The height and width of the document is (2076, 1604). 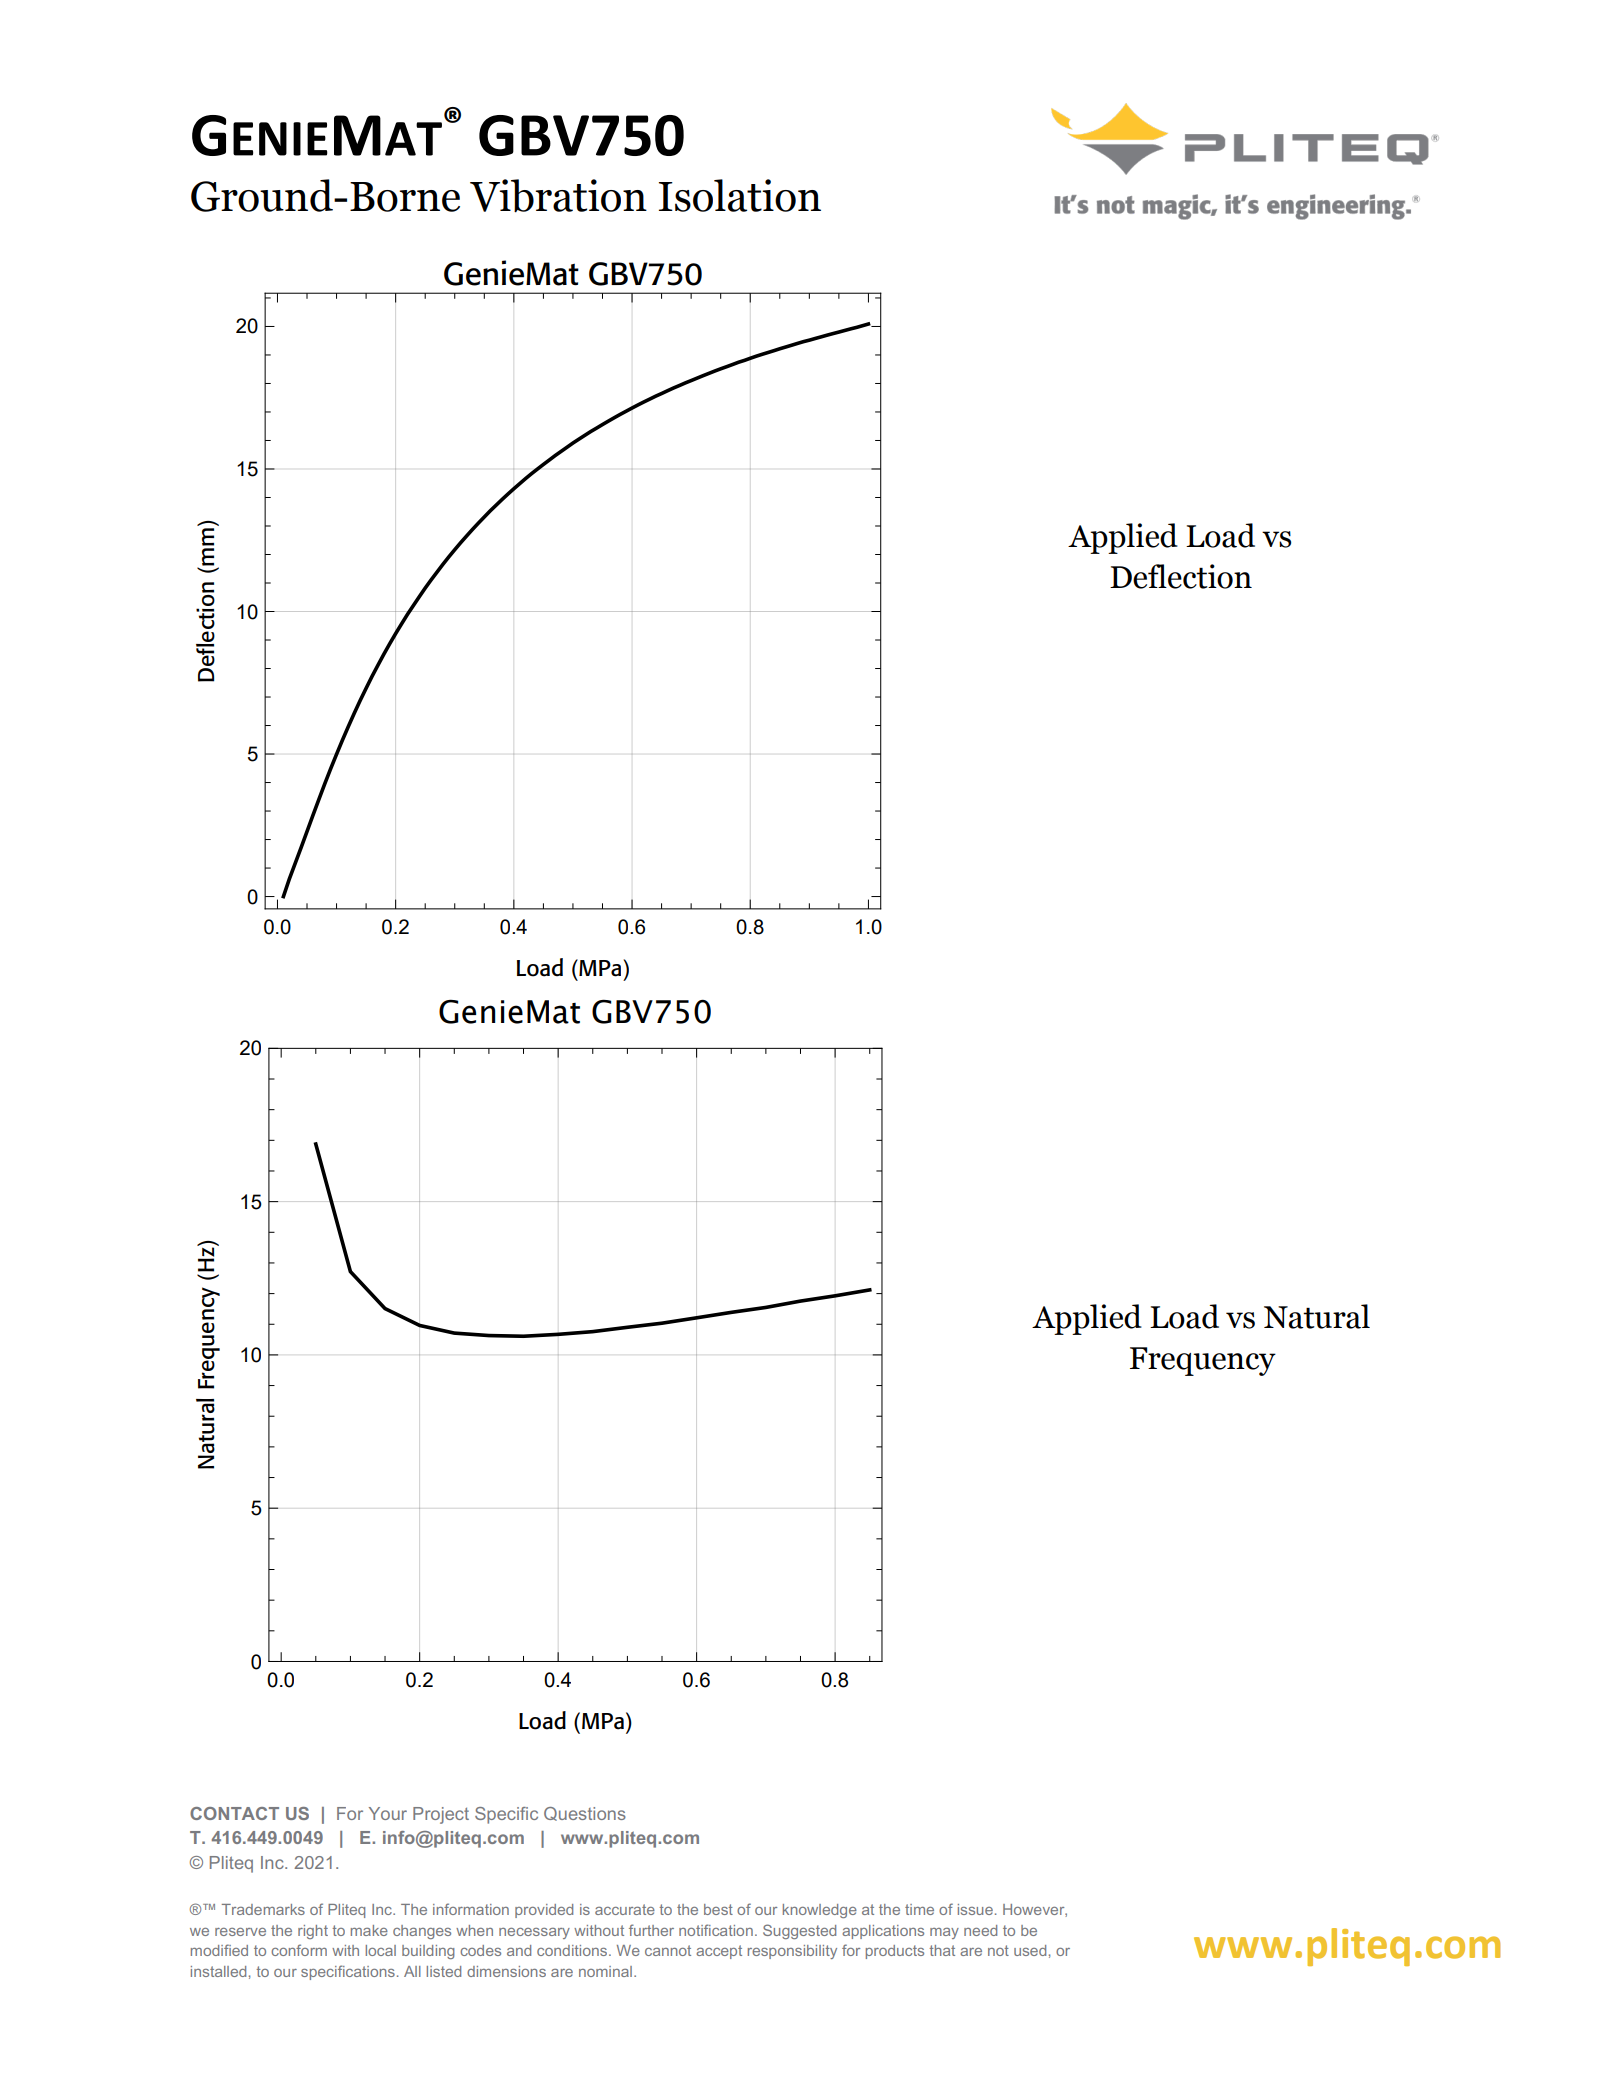 I want to click on Questions, so click(x=585, y=1814).
